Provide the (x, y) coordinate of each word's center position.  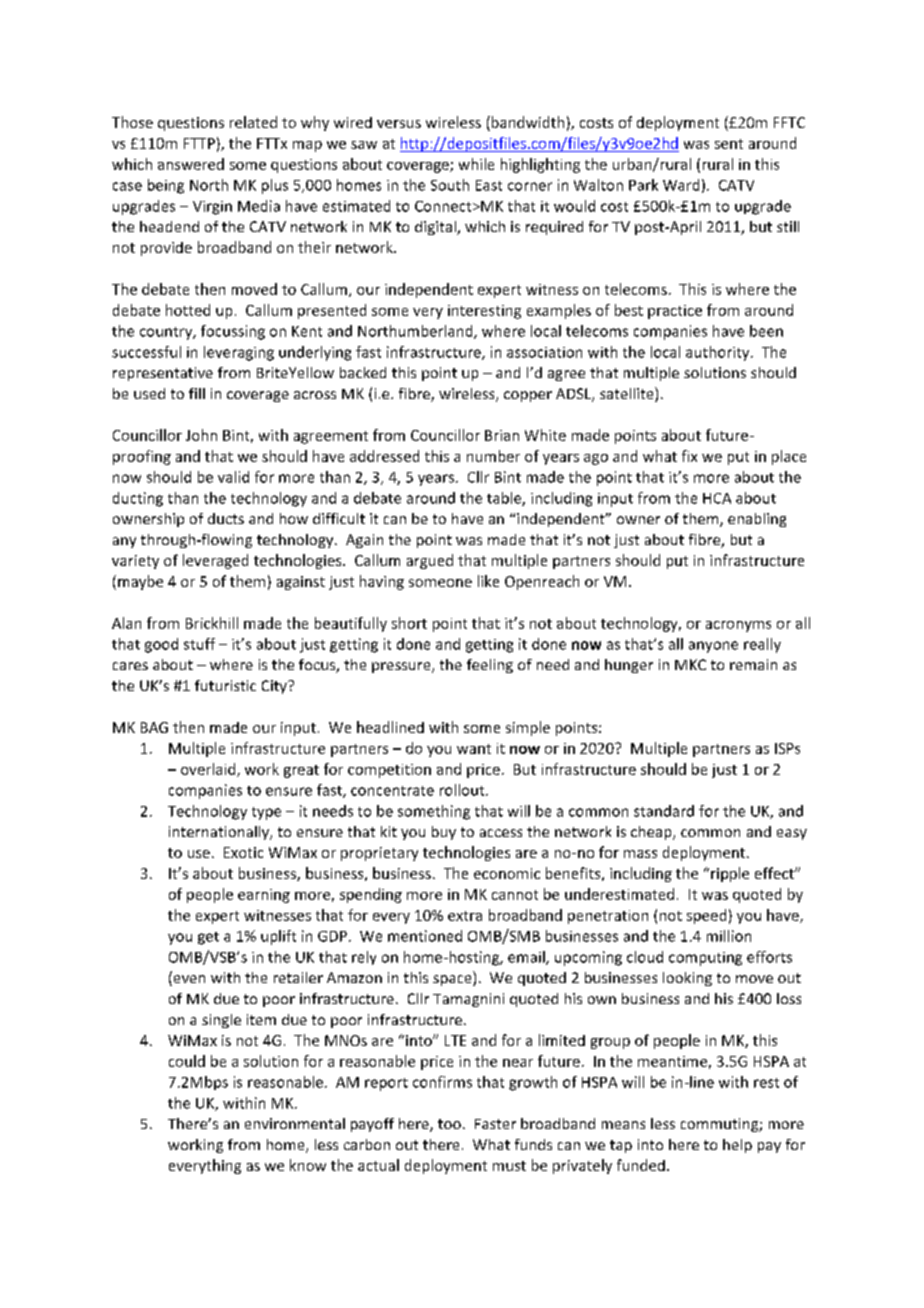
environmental (295, 1123)
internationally (220, 833)
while (476, 164)
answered (191, 164)
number (493, 456)
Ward (681, 185)
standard (664, 811)
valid (233, 477)
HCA (717, 498)
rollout (463, 790)
